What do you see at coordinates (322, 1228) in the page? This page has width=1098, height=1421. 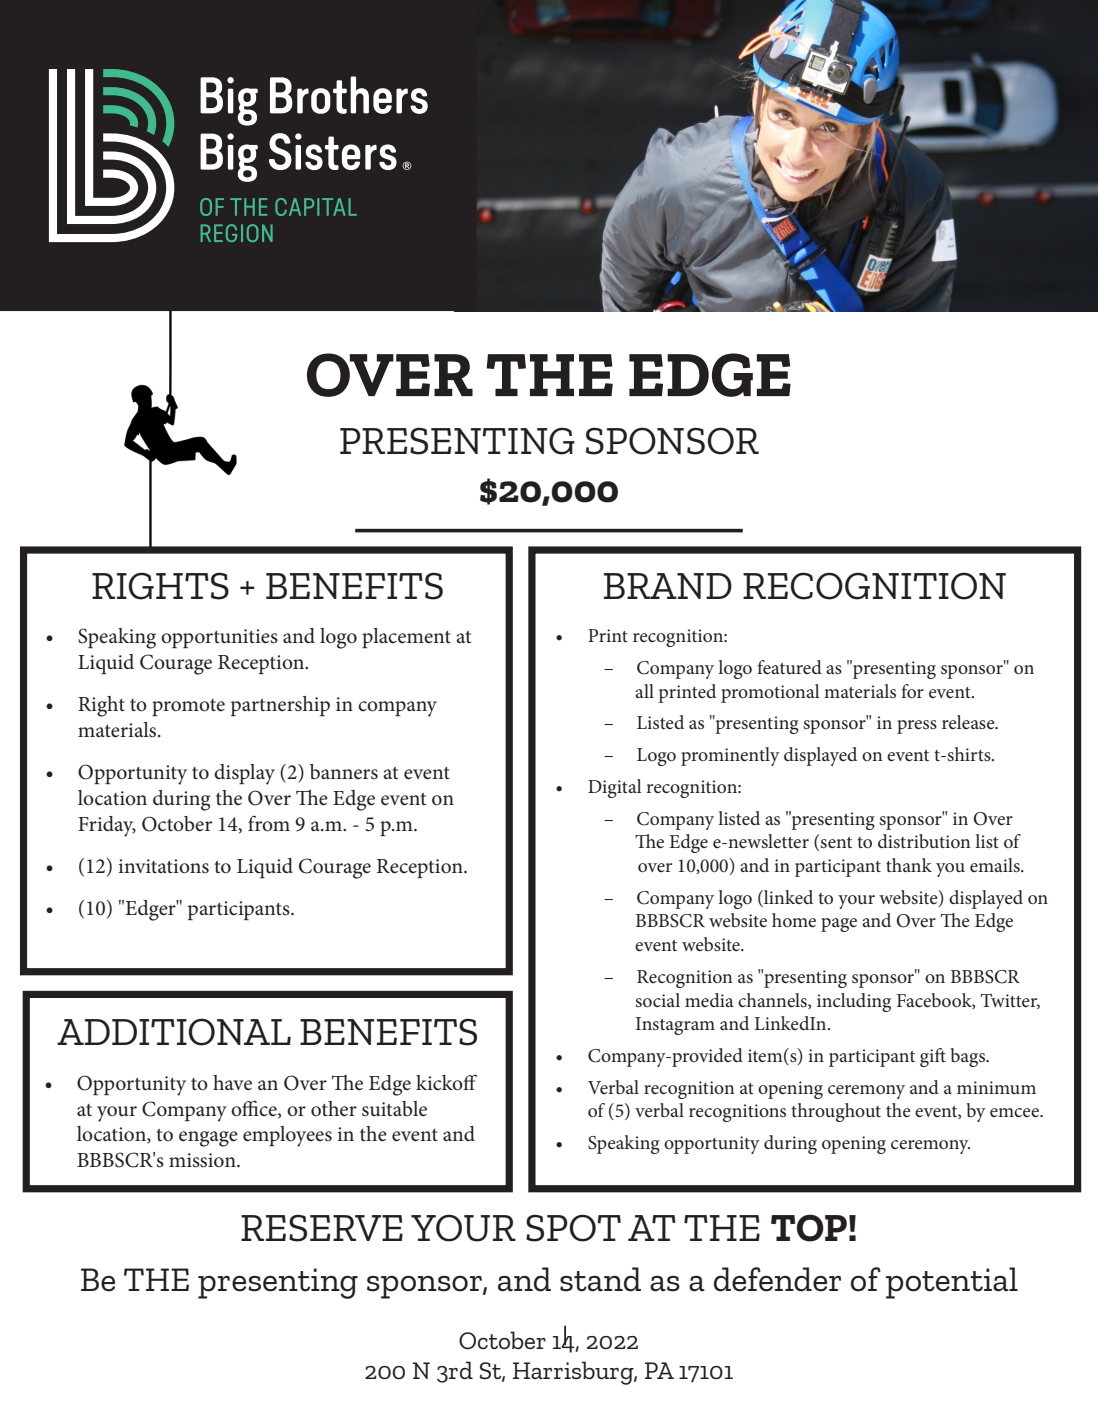 I see `RESERVE` at bounding box center [322, 1228].
